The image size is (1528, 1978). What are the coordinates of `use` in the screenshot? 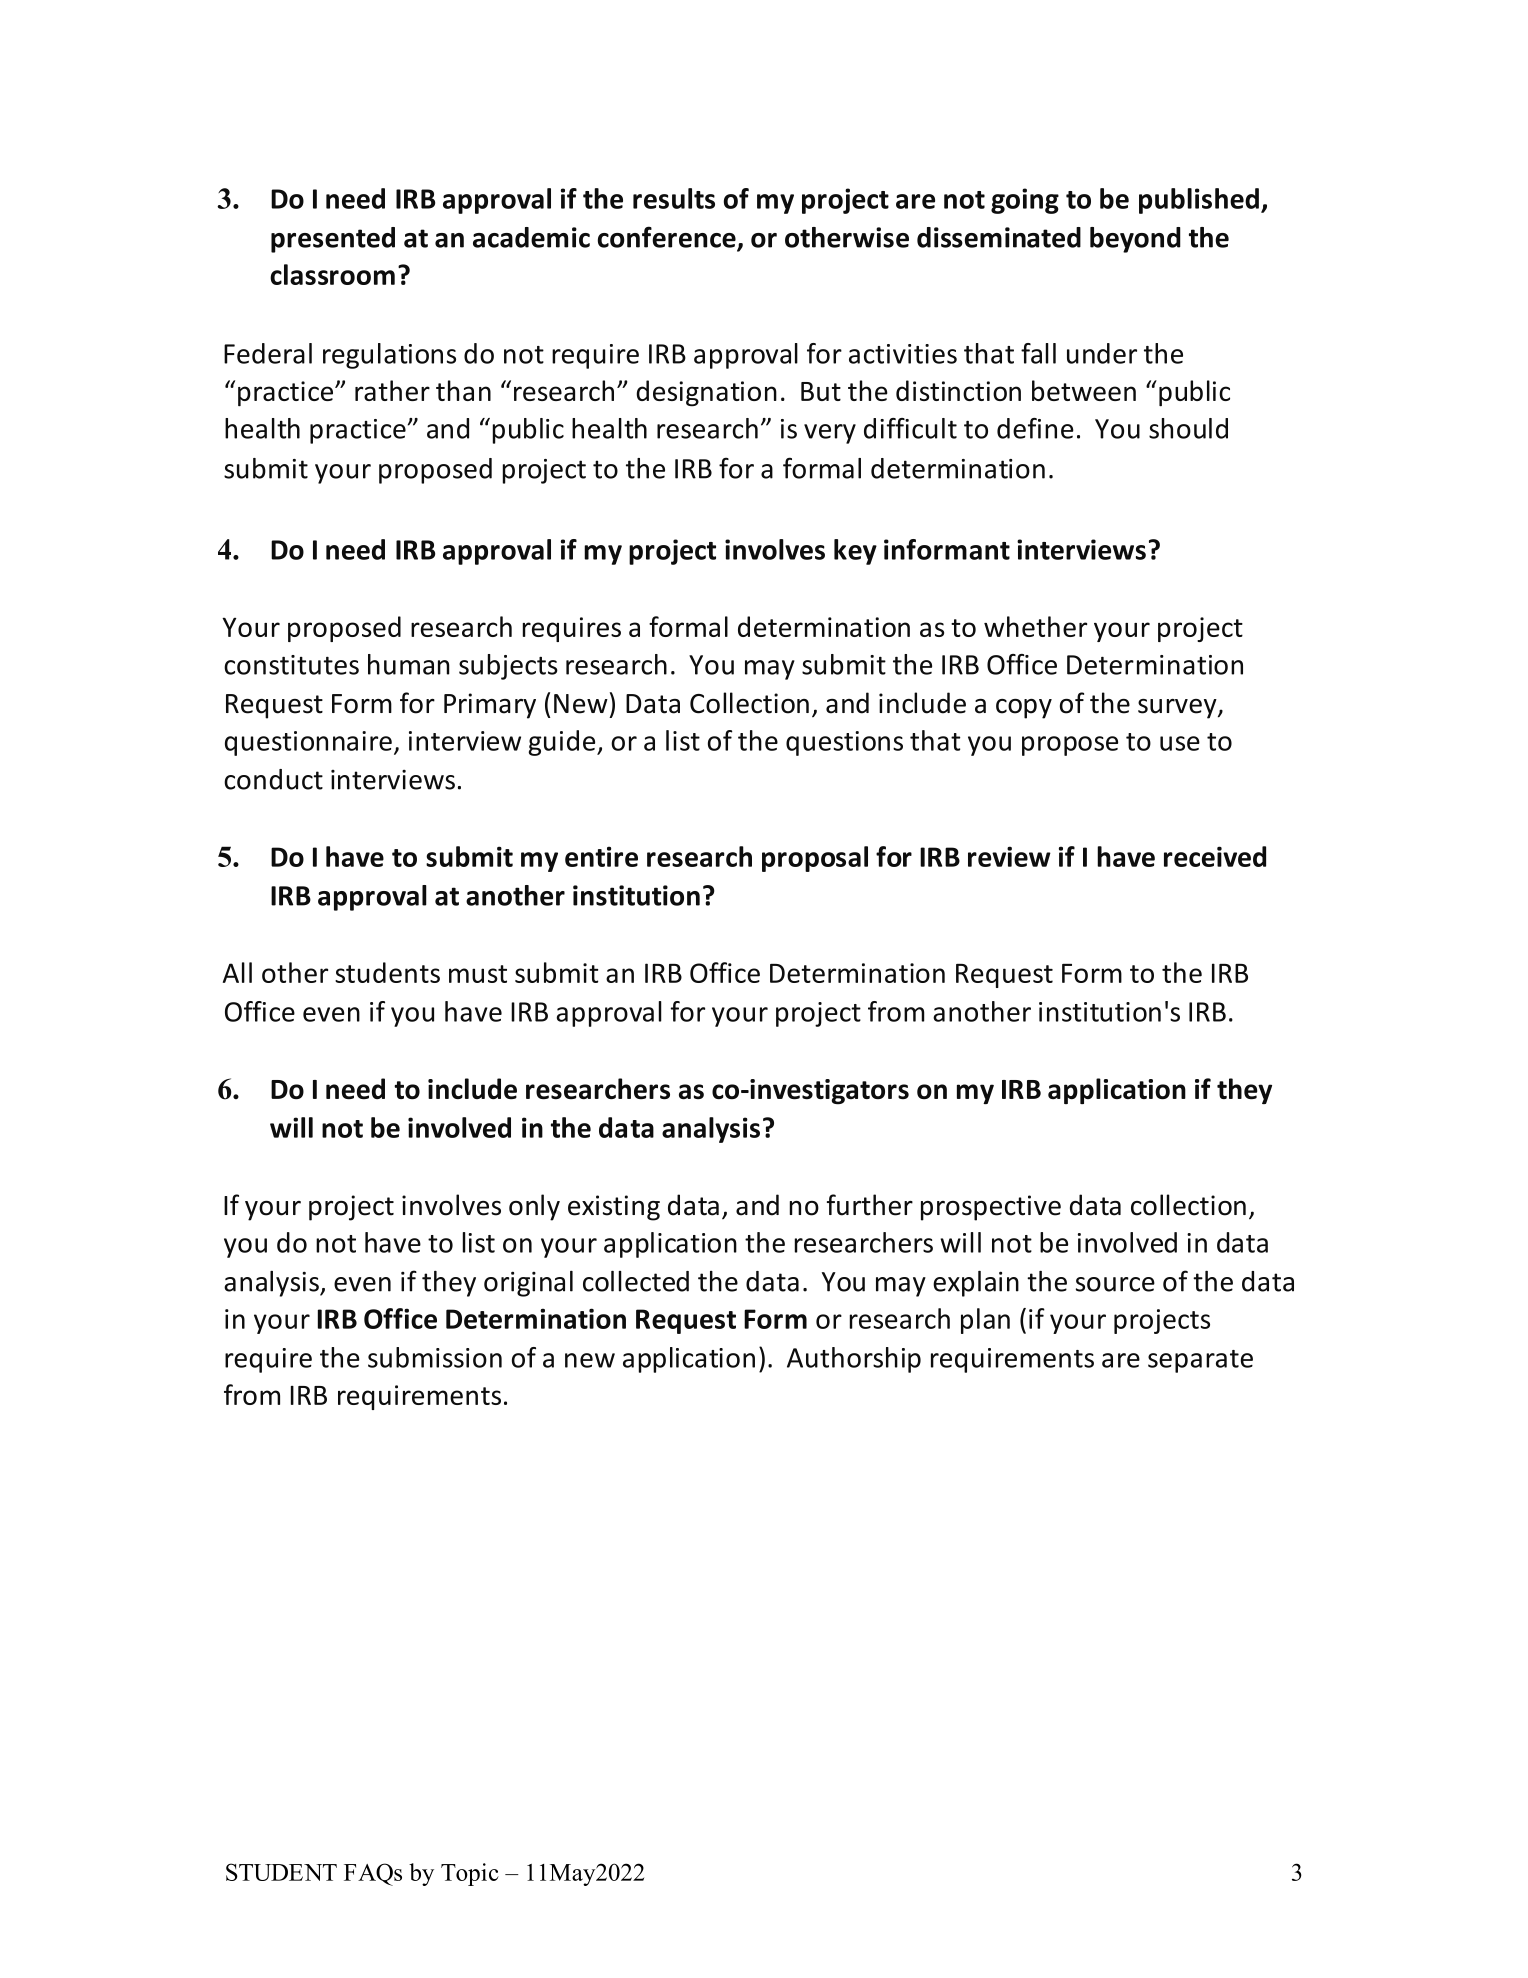 It's located at (1180, 743).
